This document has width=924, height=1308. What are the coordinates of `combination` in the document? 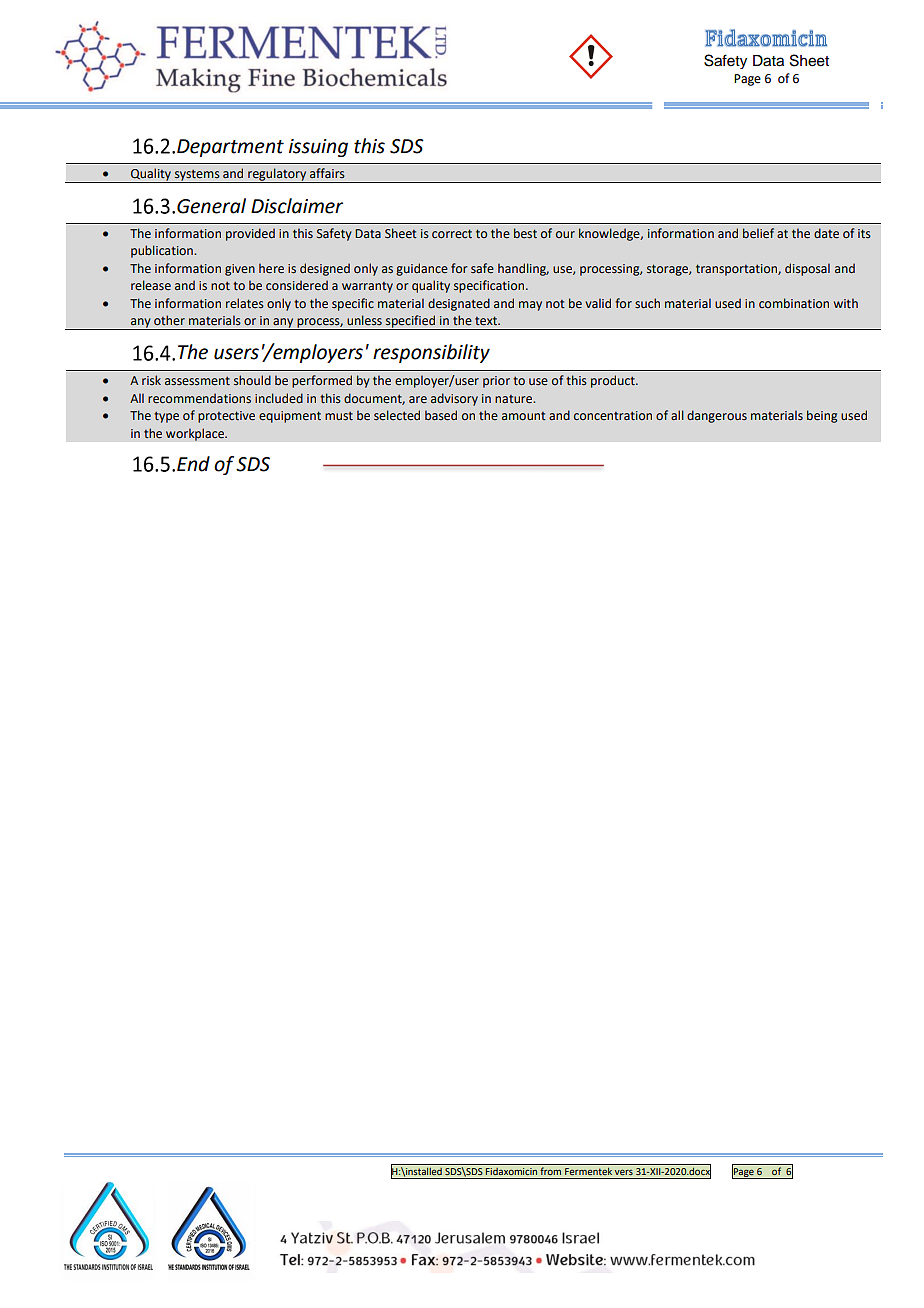 It's located at (794, 303).
